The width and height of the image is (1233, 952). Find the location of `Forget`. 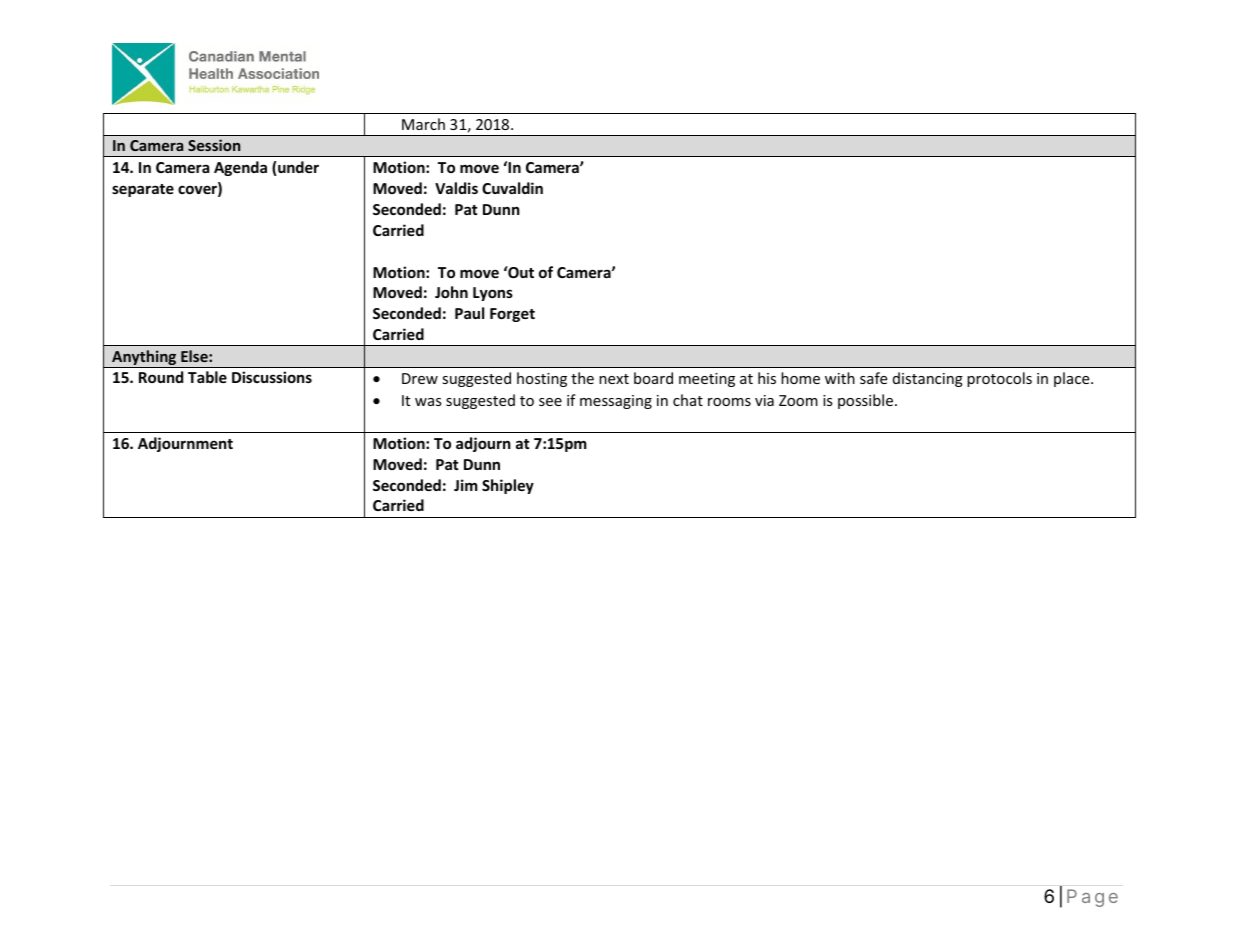

Forget is located at coordinates (512, 315).
